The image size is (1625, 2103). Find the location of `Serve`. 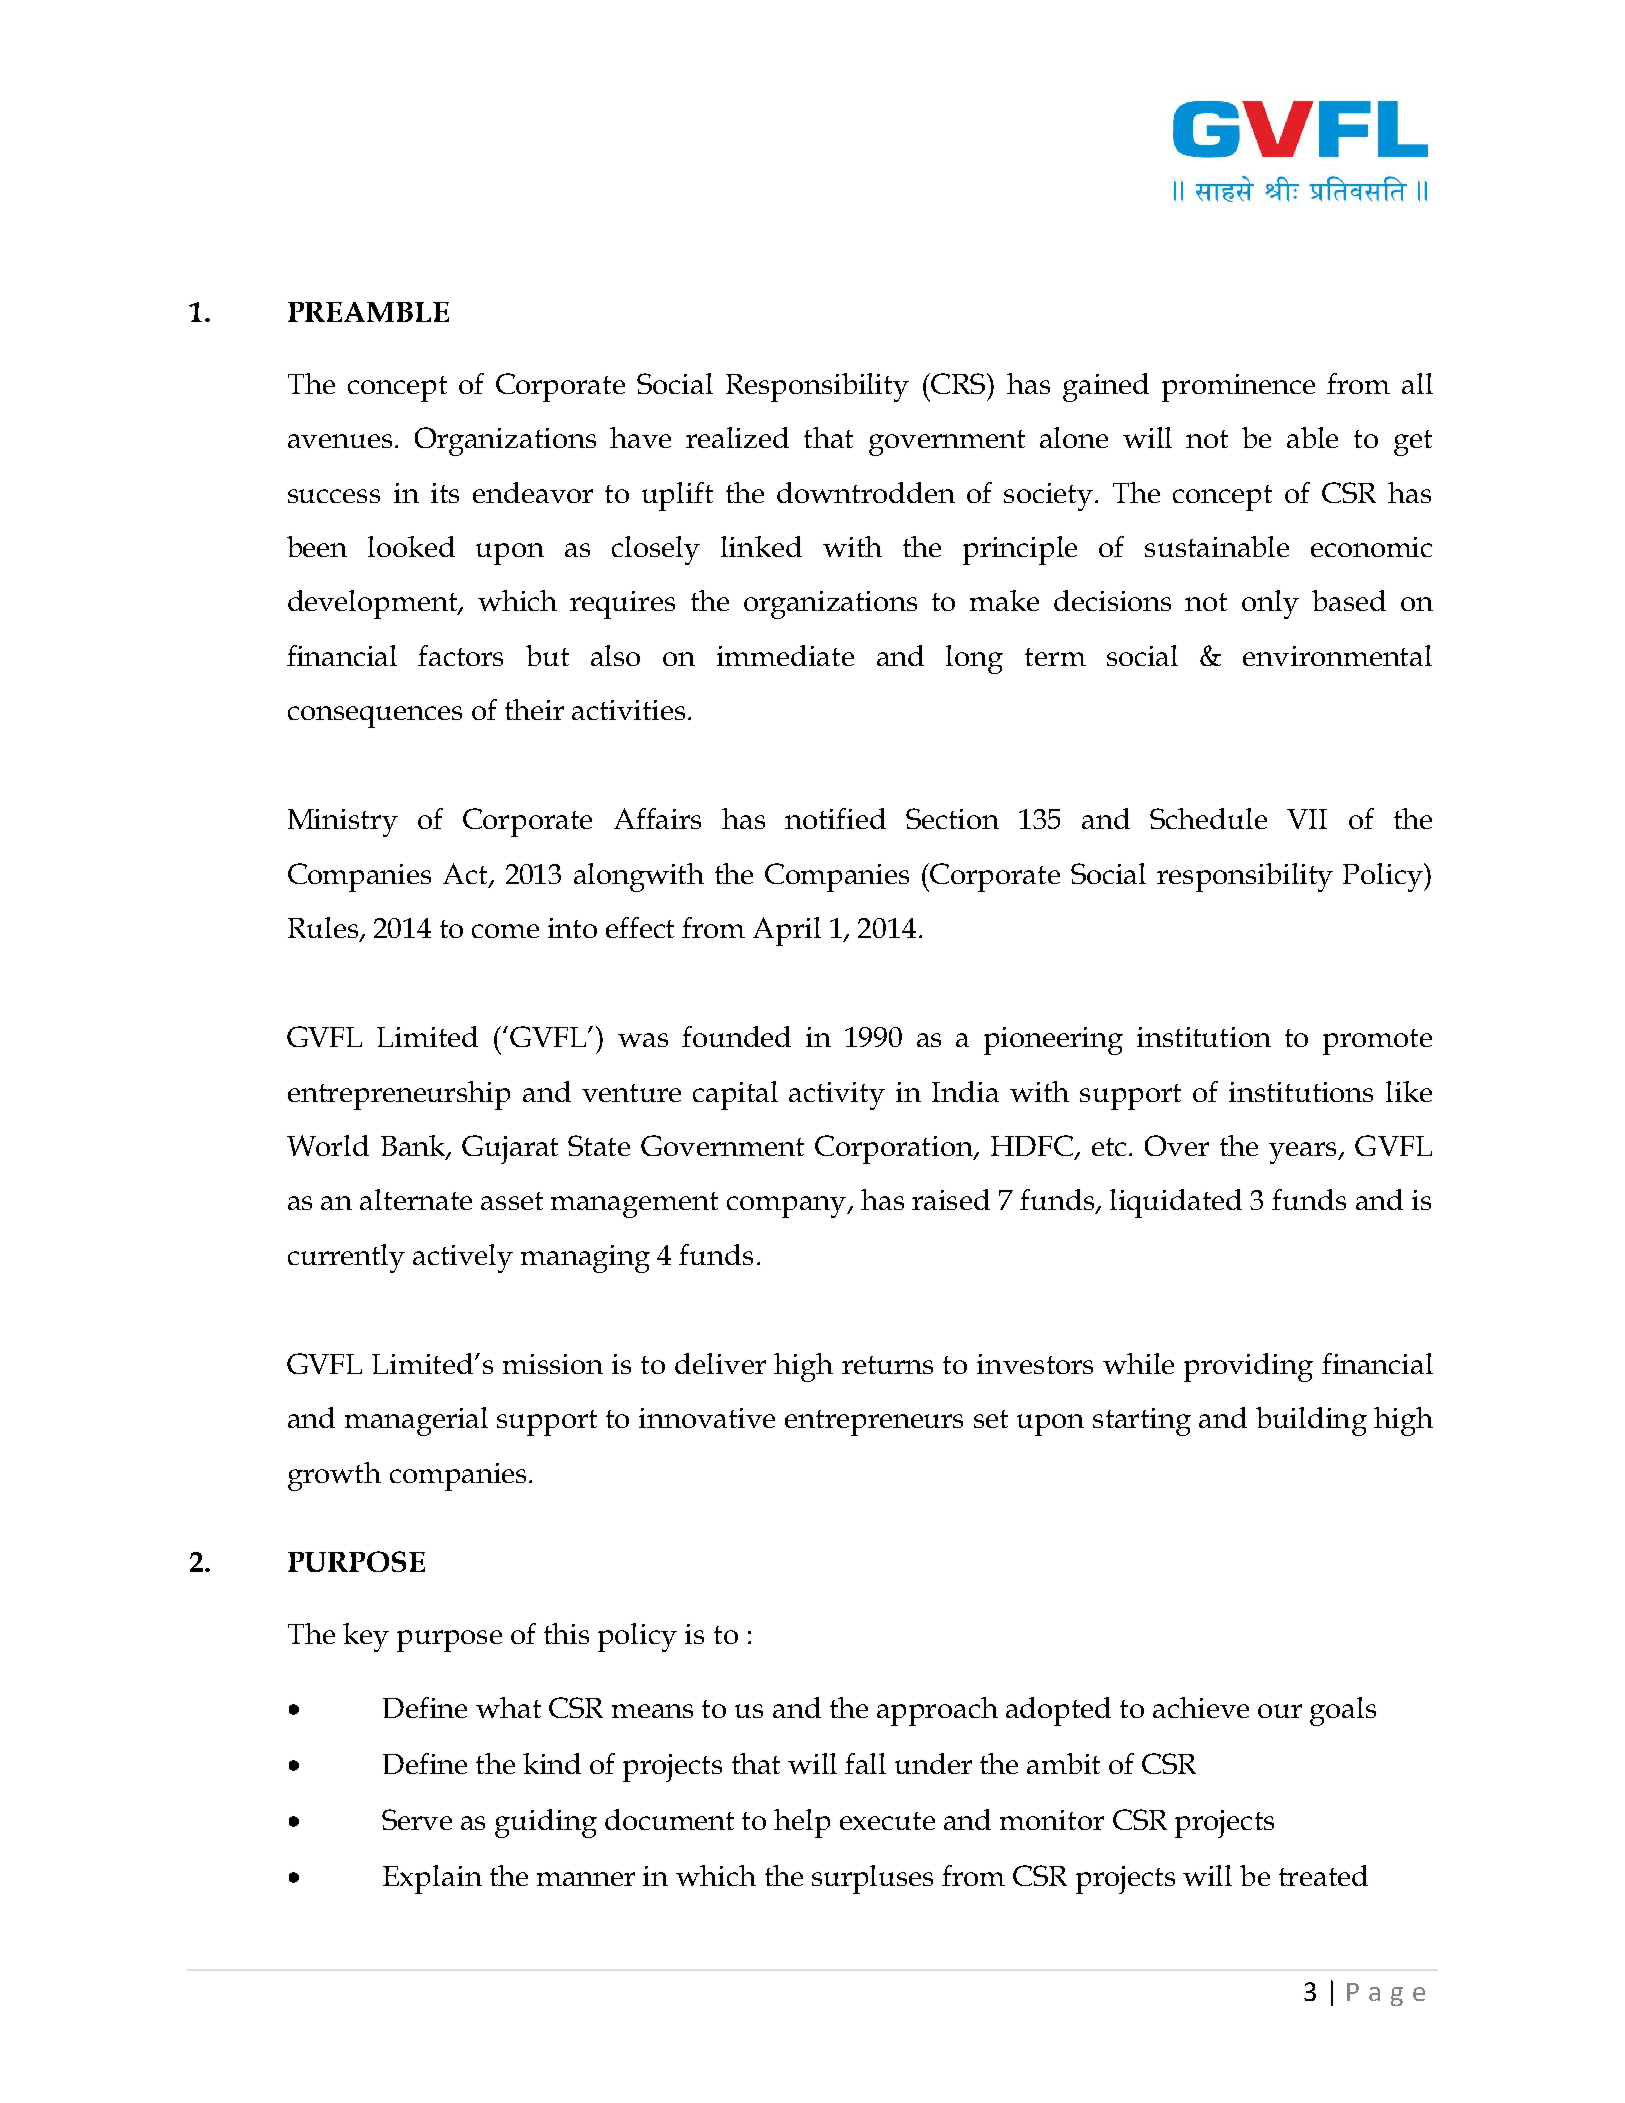

Serve is located at coordinates (417, 1819).
